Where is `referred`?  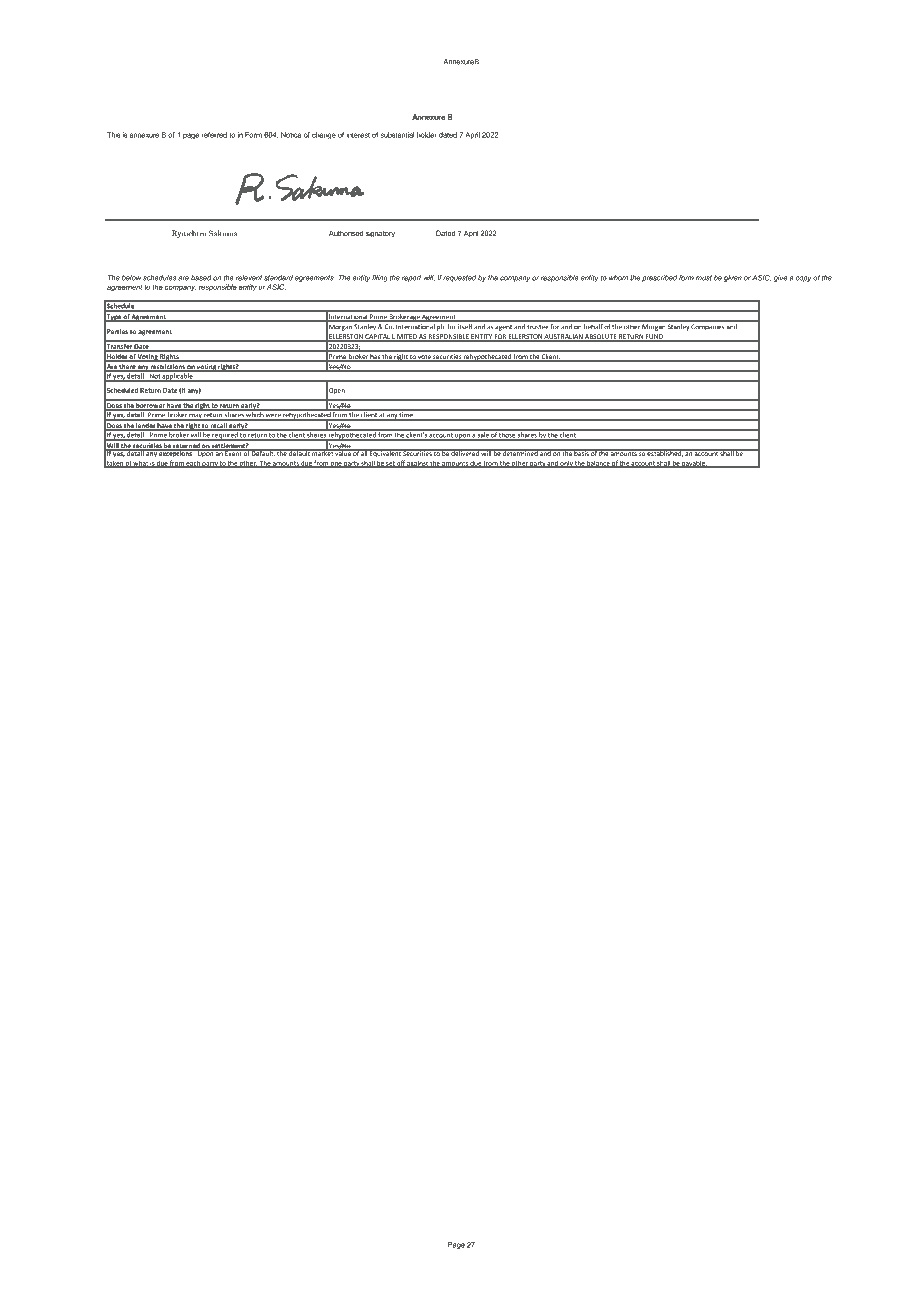
referred is located at coordinates (214, 135).
